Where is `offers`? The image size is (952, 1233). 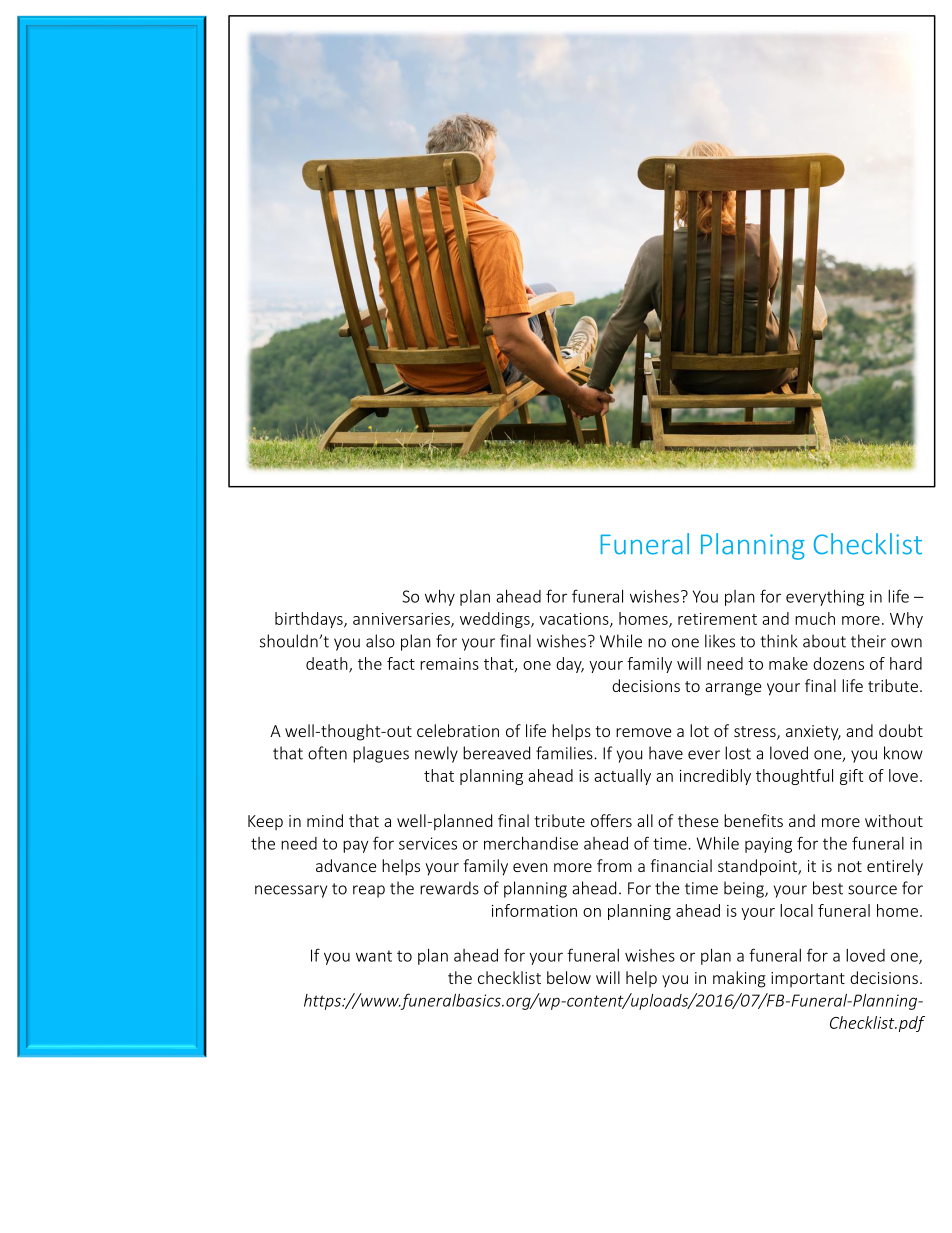 offers is located at coordinates (611, 820).
